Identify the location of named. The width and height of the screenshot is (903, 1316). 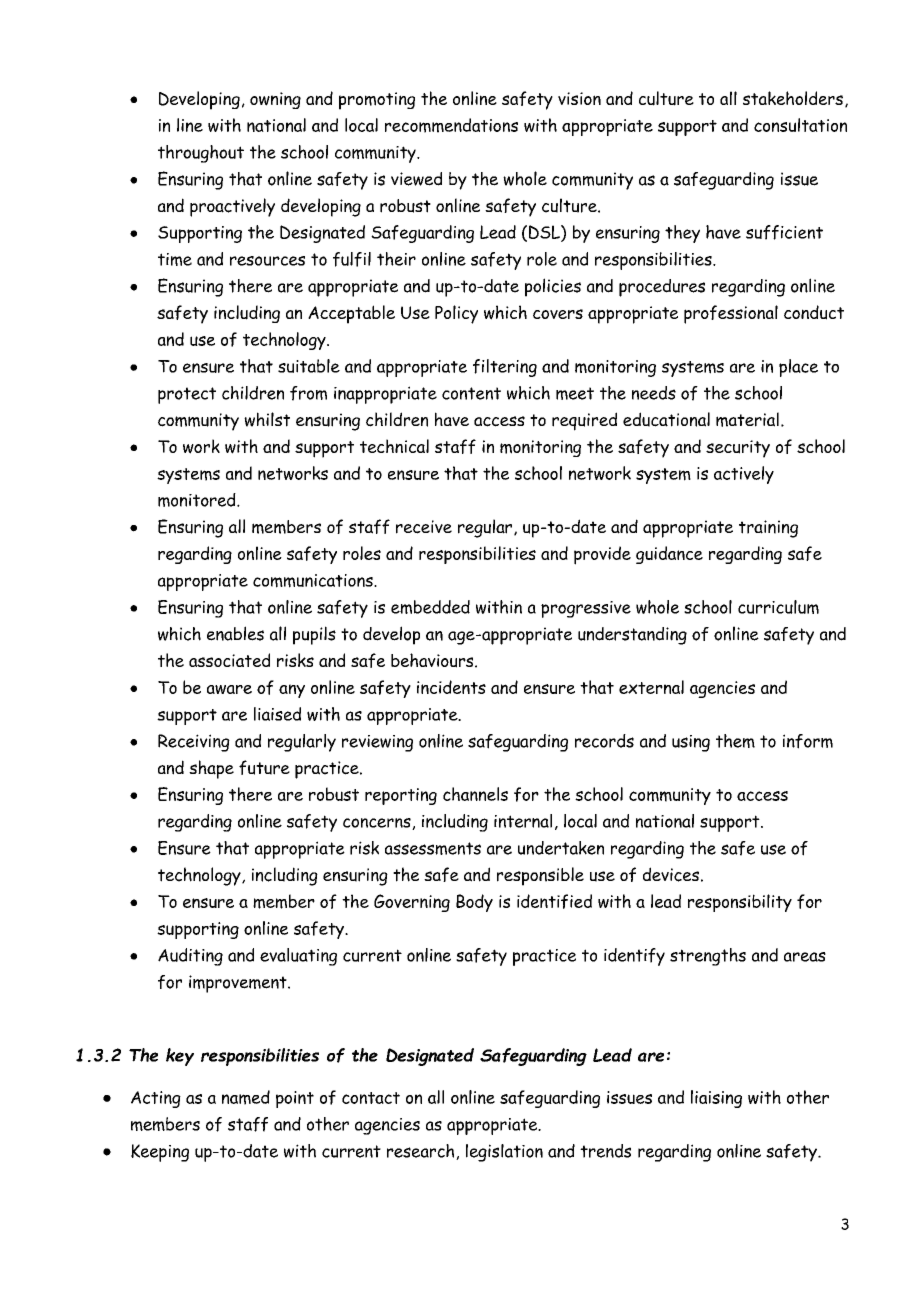
(246, 1097).
